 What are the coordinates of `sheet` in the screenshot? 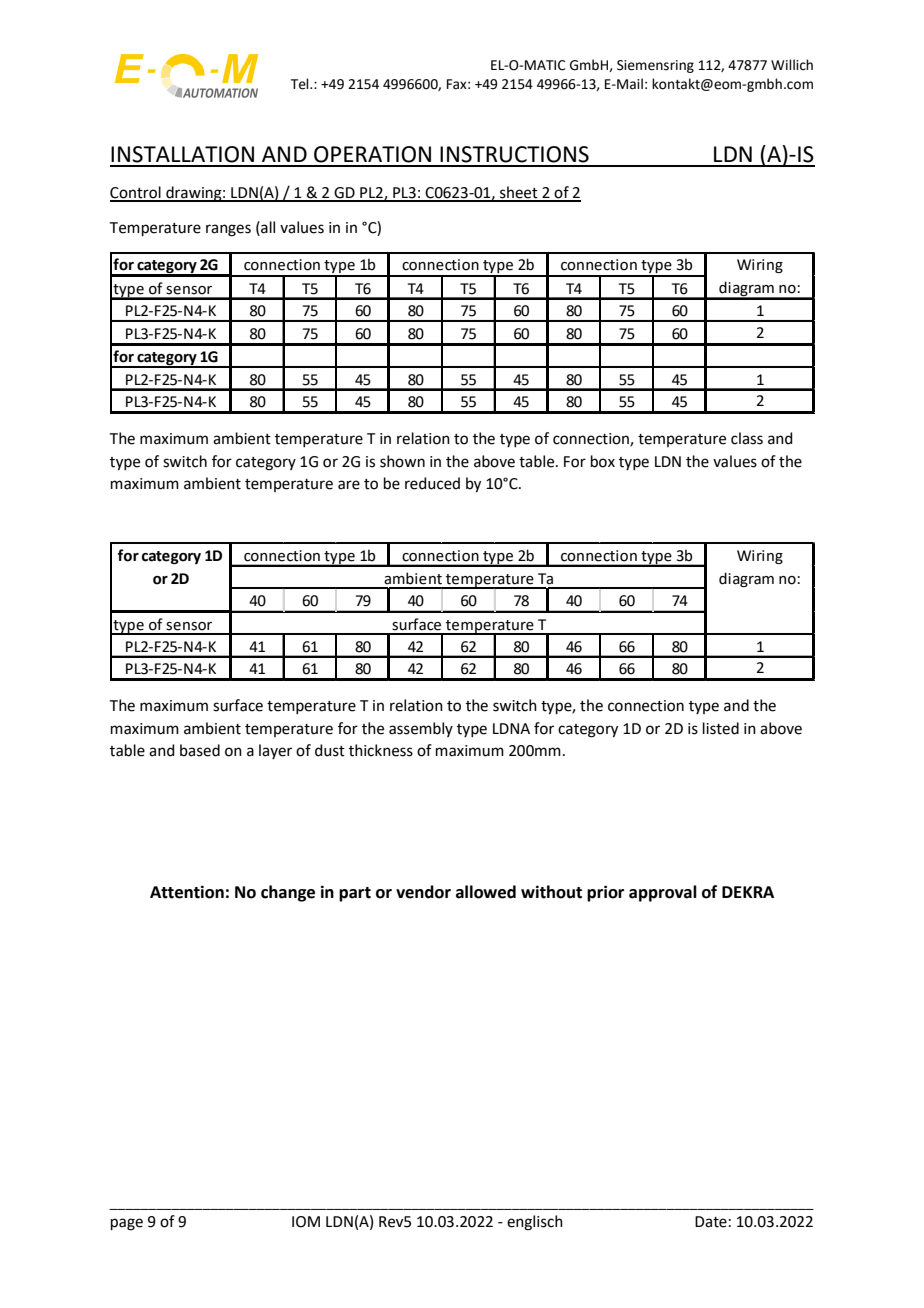 It's located at (519, 193).
